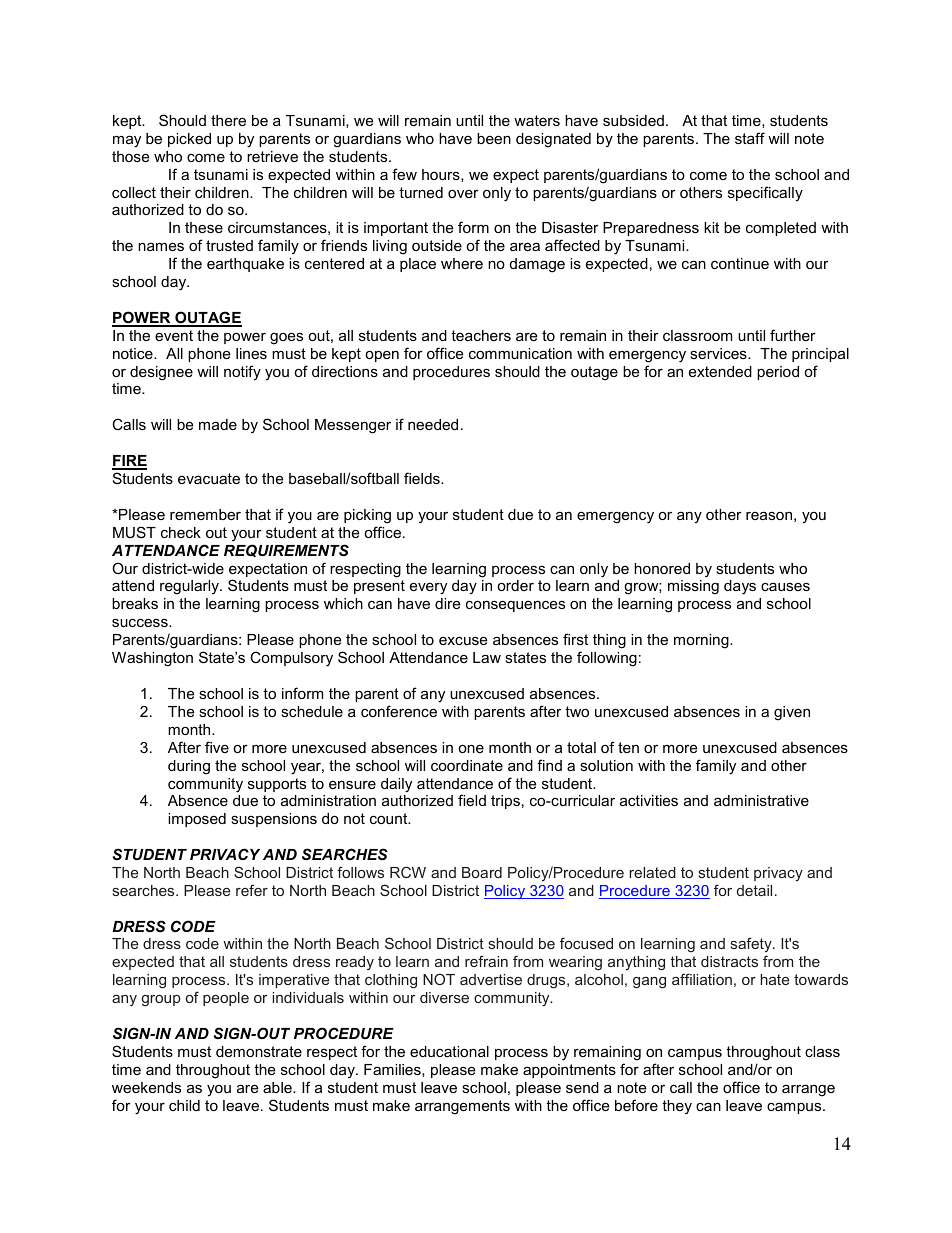  Describe the element at coordinates (750, 138) in the screenshot. I see `staff` at that location.
